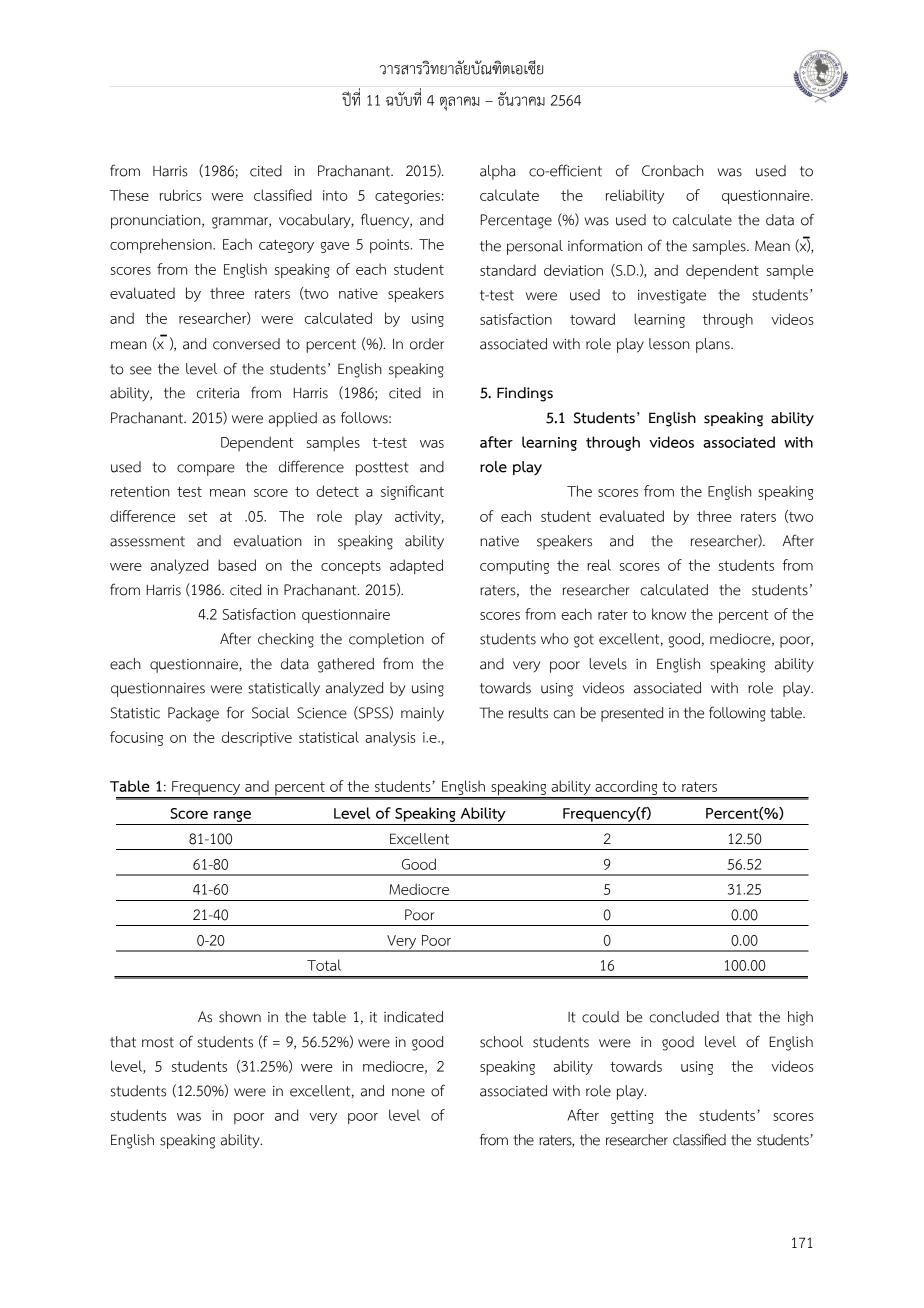 This image has height=1308, width=924. I want to click on most, so click(158, 1042).
